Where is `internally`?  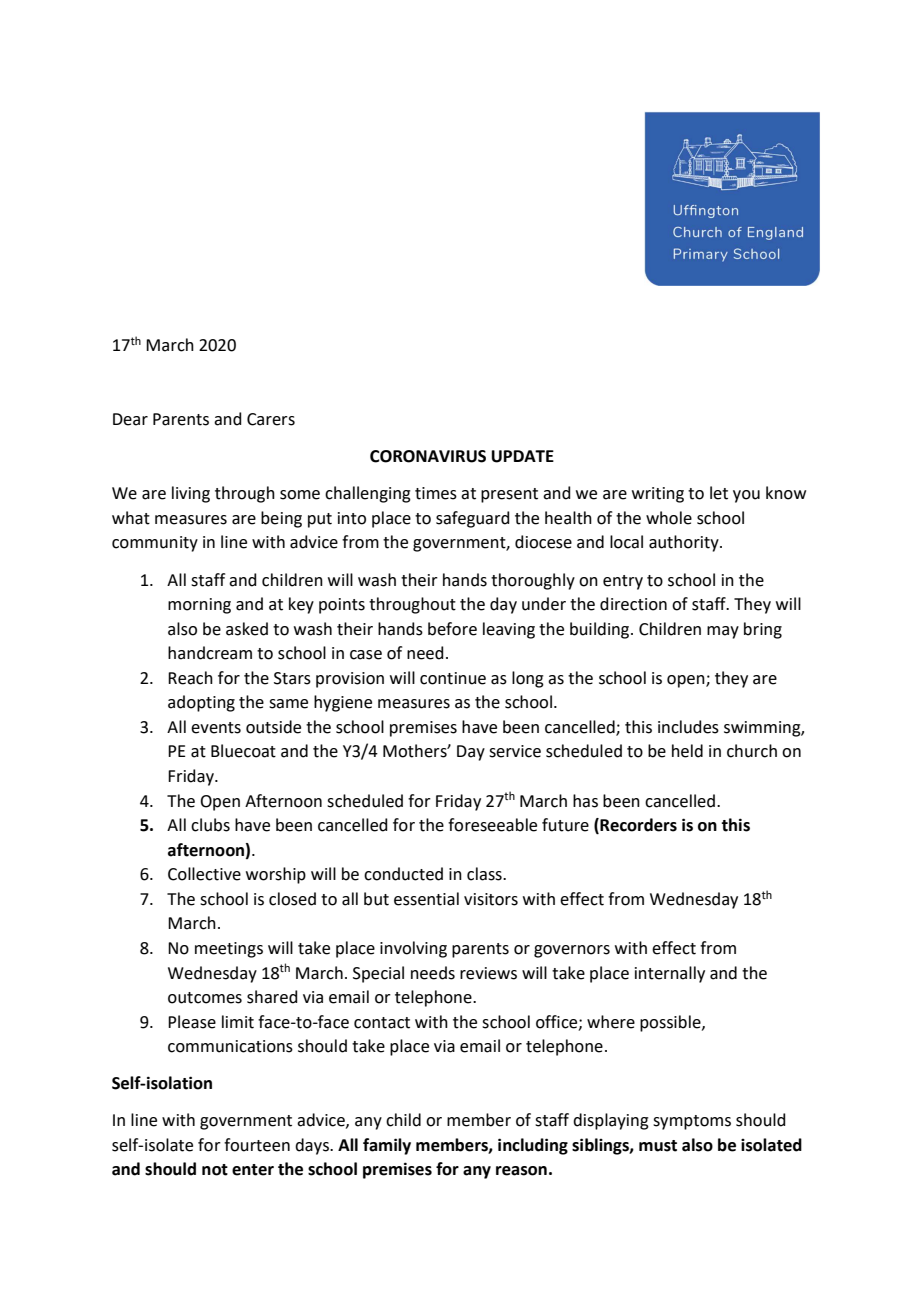 internally is located at coordinates (670, 974).
